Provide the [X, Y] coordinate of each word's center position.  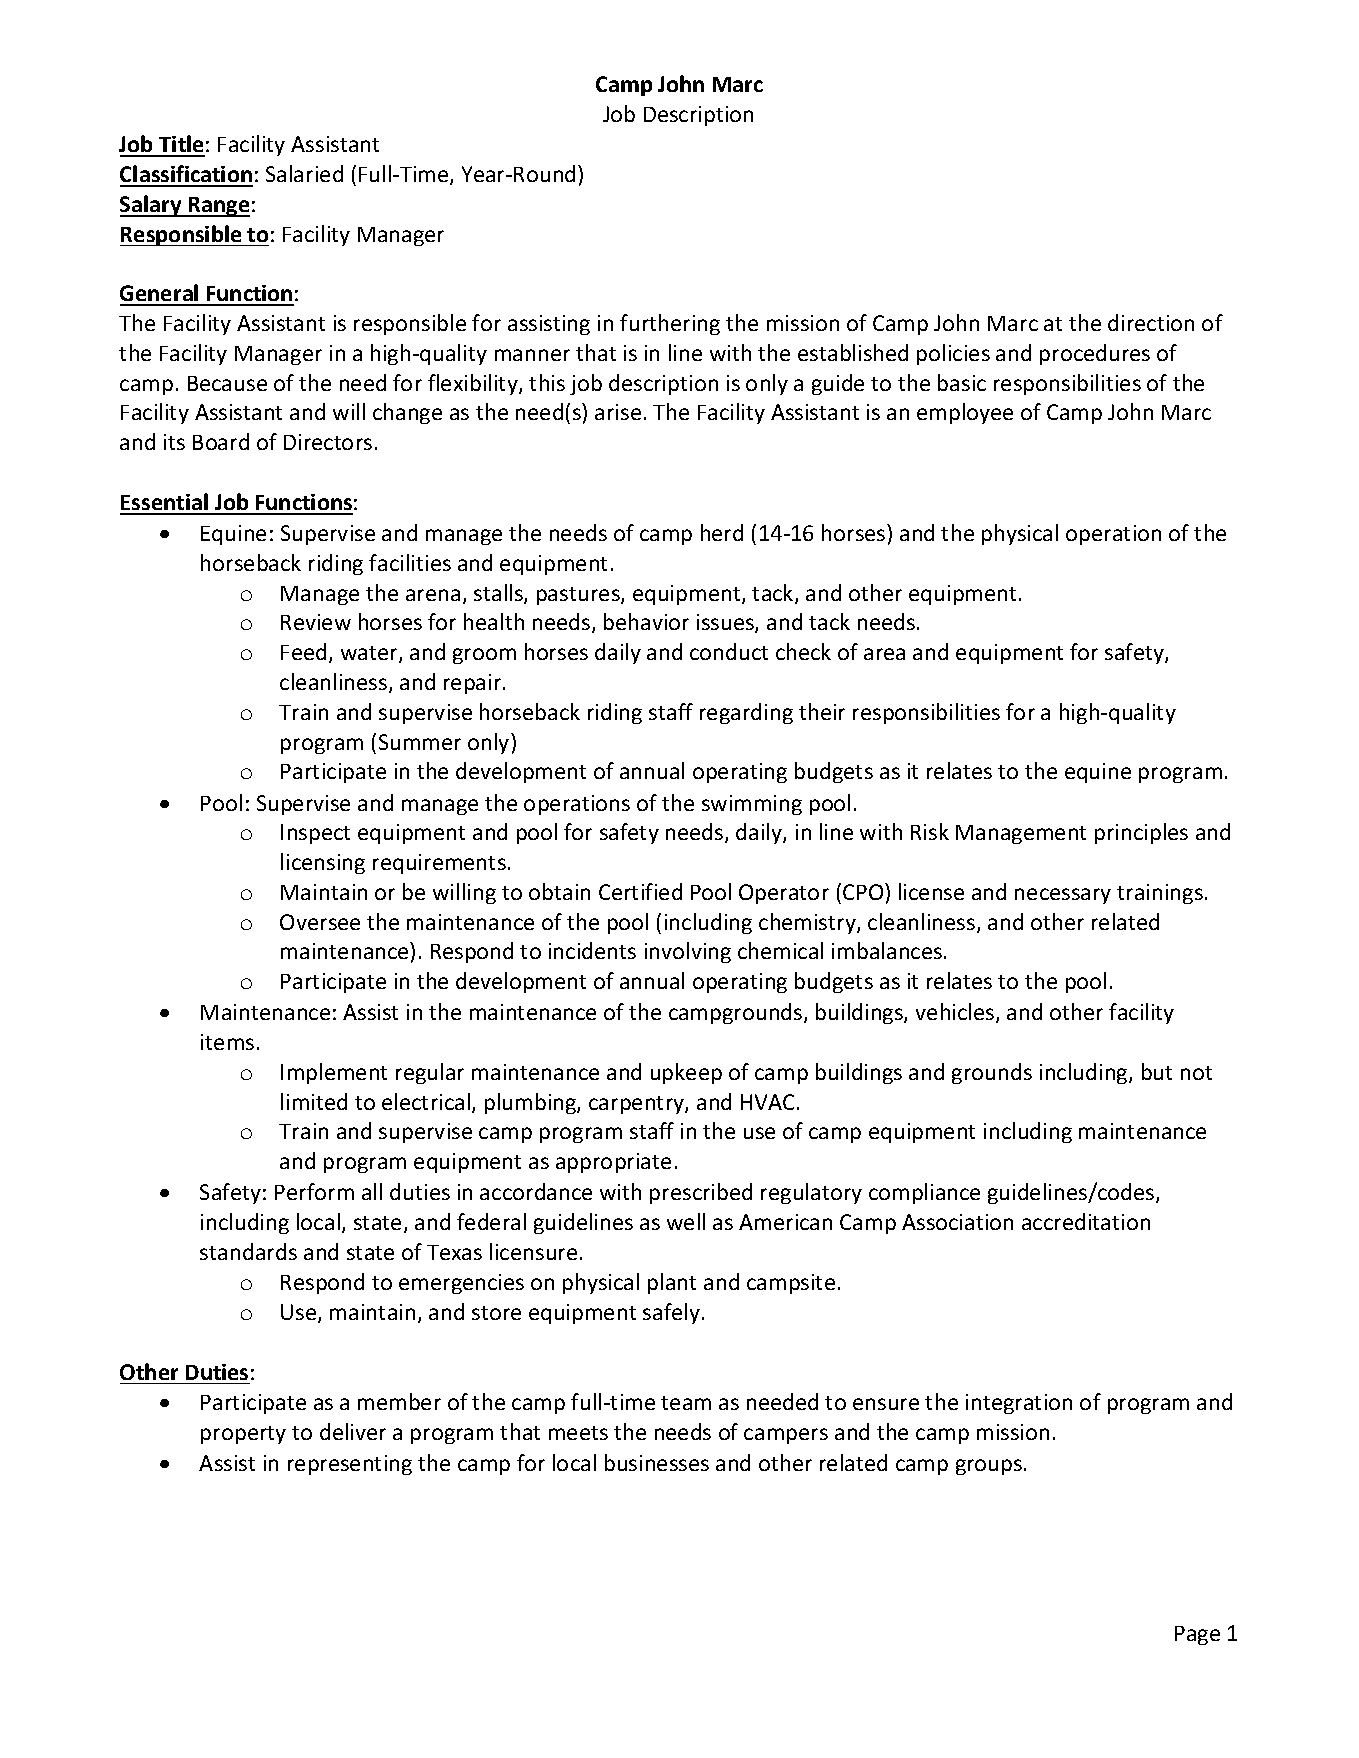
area [884, 654]
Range [218, 207]
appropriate [613, 1163]
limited [314, 1101]
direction [1151, 322]
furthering [670, 324]
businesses [657, 1462]
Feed [303, 651]
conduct [729, 651]
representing [350, 1465]
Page [1197, 1635]
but [1157, 1071]
